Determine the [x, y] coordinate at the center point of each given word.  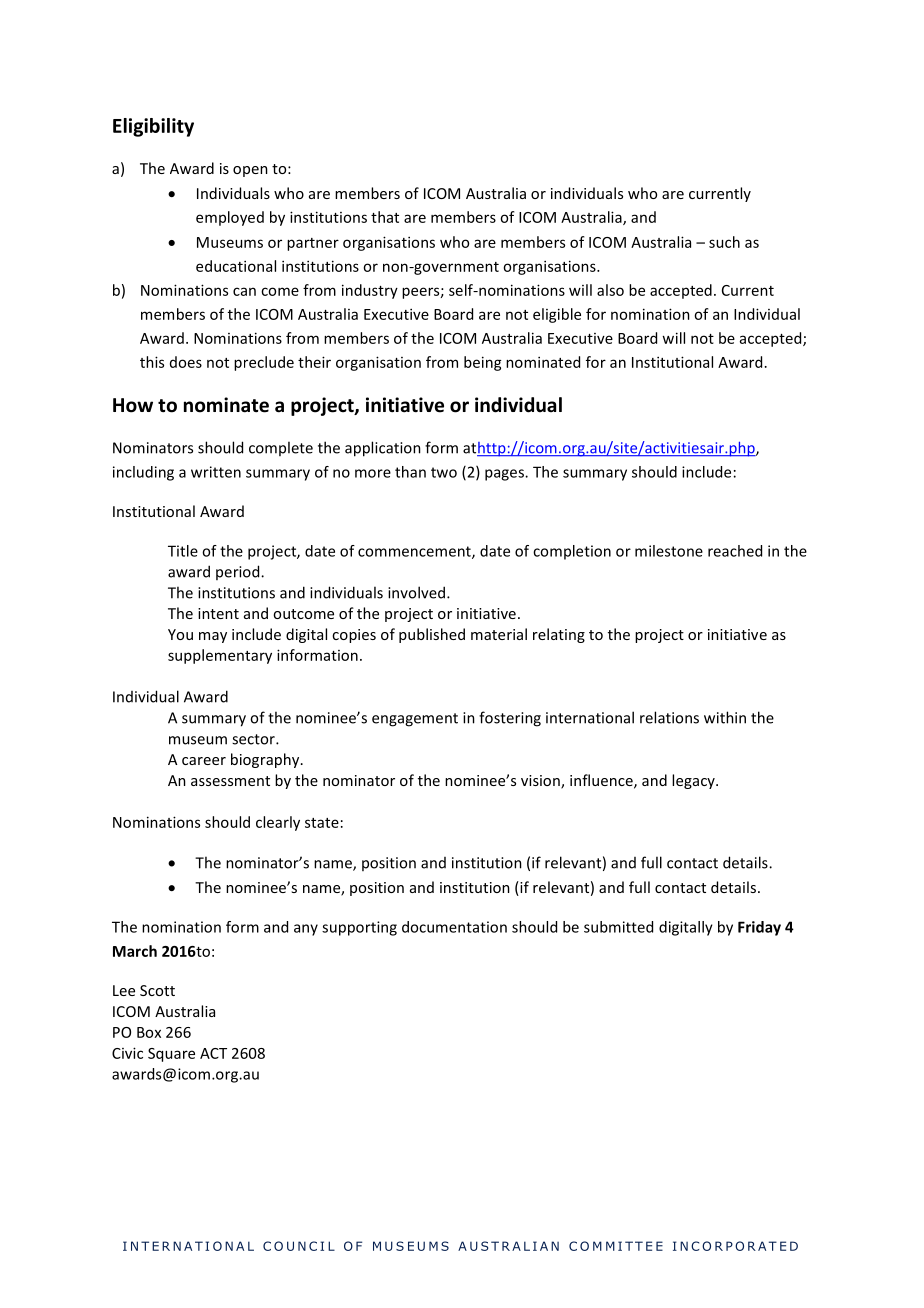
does [186, 362]
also [610, 290]
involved [416, 592]
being [483, 363]
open [250, 171]
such [724, 242]
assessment [230, 781]
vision [541, 782]
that [385, 217]
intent [218, 613]
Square [171, 1055]
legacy [694, 781]
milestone [669, 551]
